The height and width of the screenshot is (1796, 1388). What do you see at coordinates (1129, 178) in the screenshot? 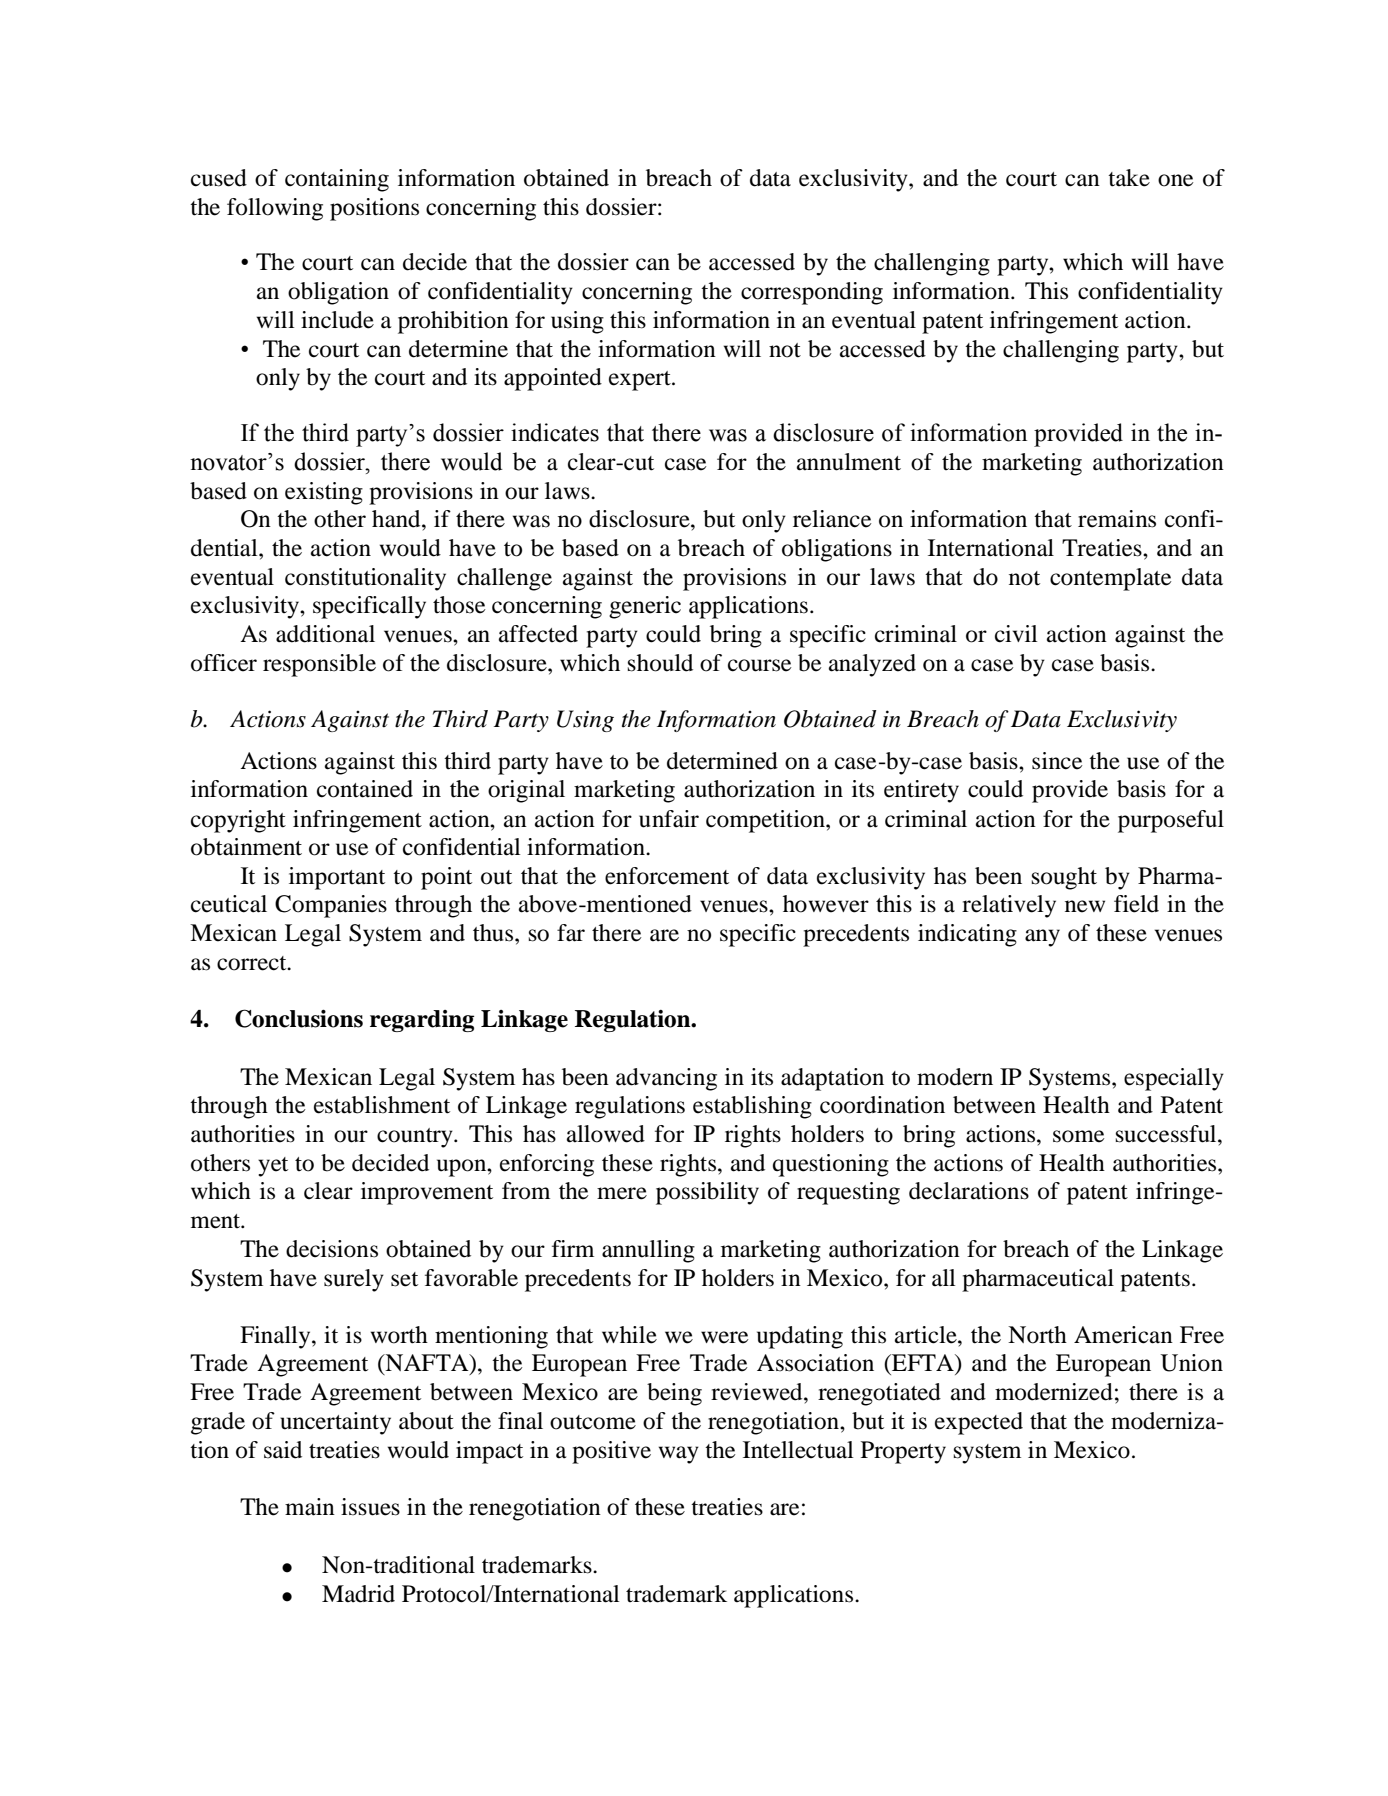
I see `take` at bounding box center [1129, 178].
